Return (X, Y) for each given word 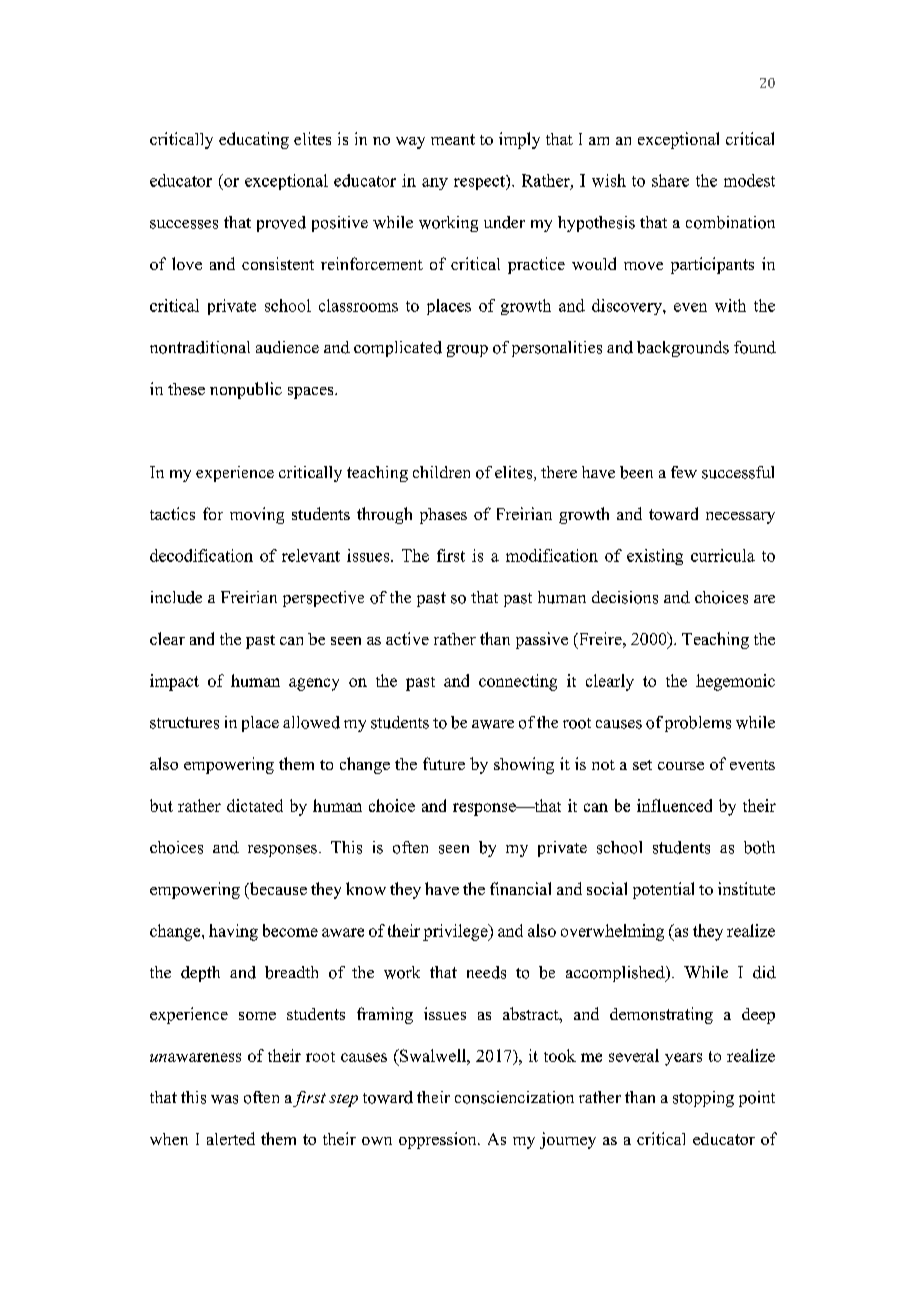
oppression (439, 1140)
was (224, 1099)
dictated (255, 805)
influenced (674, 805)
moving (257, 515)
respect (480, 182)
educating (254, 140)
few (684, 472)
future (444, 763)
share (670, 180)
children (441, 472)
